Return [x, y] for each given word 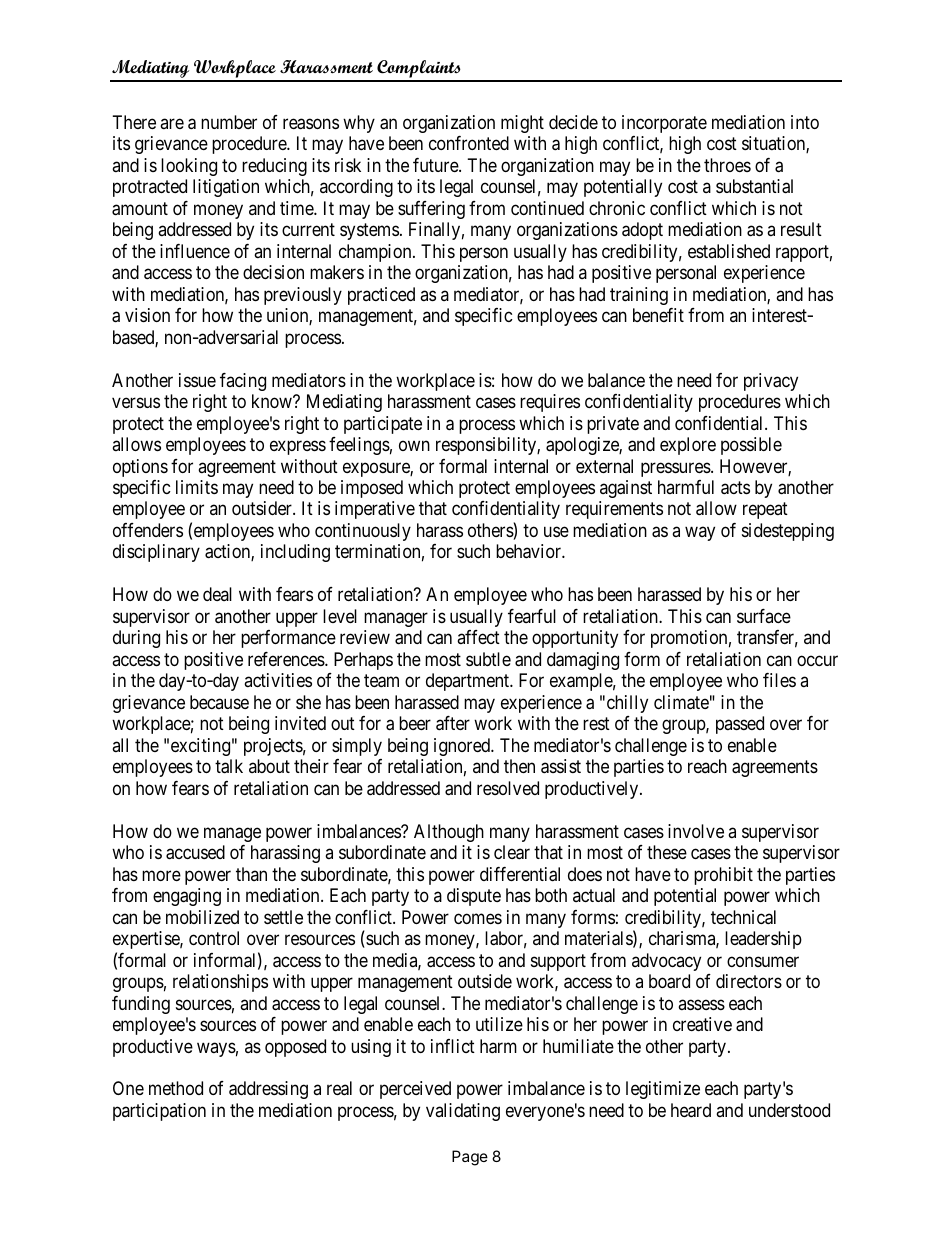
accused [195, 852]
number [229, 122]
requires [550, 403]
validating [463, 1112]
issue [197, 380]
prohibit [723, 876]
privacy [771, 382]
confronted [469, 143]
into [805, 122]
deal [217, 594]
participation [159, 1112]
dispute [474, 897]
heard [691, 1110]
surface [764, 616]
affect [478, 637]
